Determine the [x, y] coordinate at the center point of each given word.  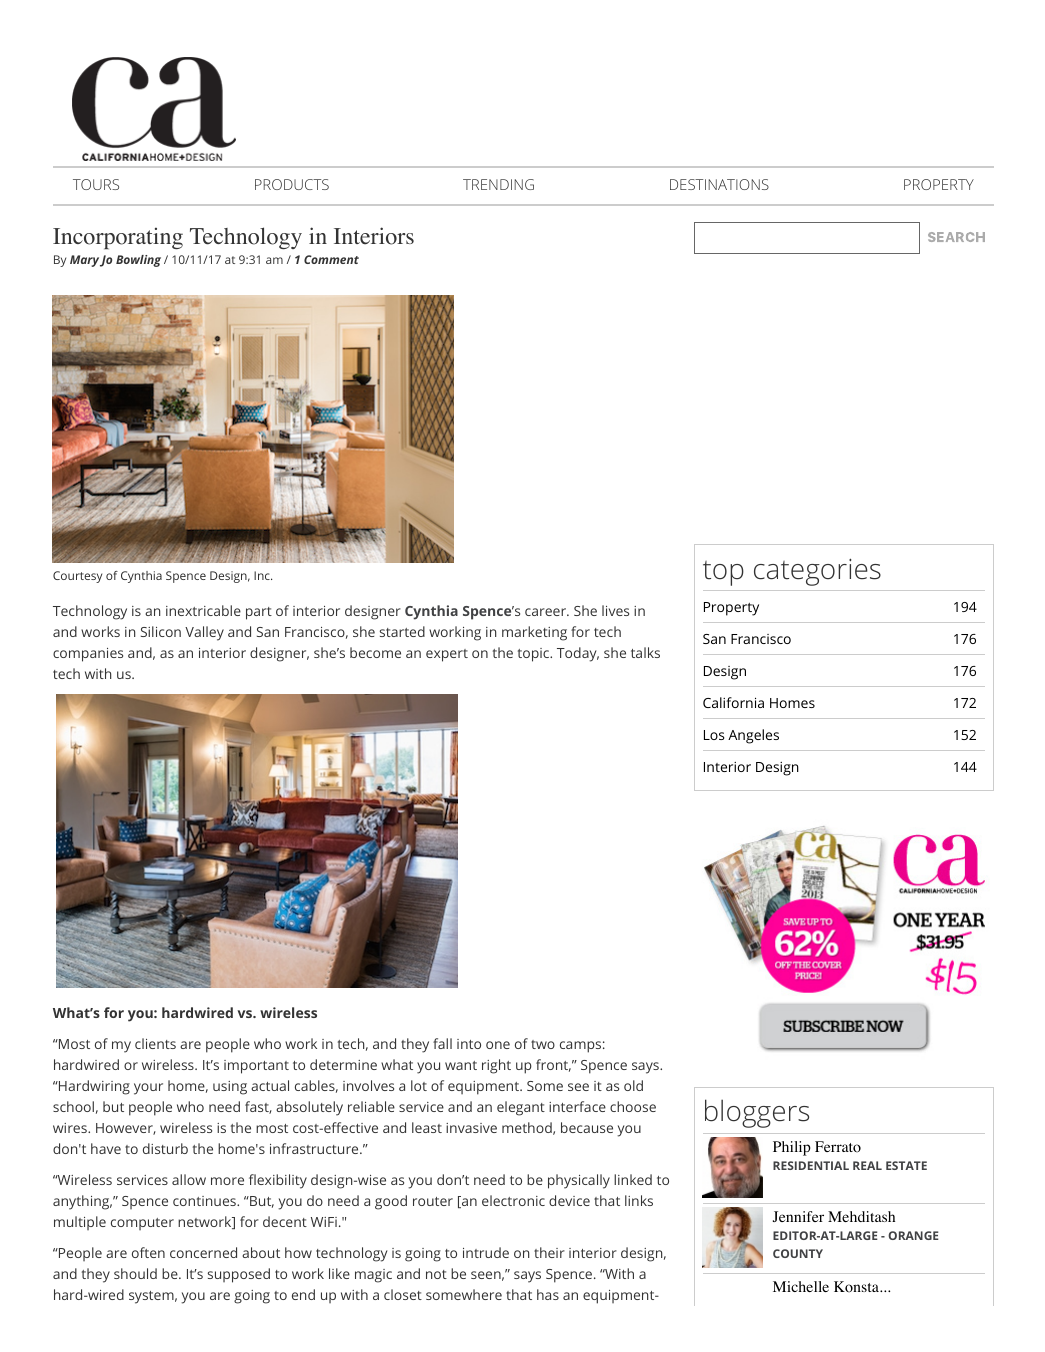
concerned [203, 1252]
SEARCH [956, 237]
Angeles [753, 736]
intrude [486, 1252]
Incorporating [118, 238]
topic [534, 655]
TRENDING [498, 184]
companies [88, 655]
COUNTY [798, 1253]
